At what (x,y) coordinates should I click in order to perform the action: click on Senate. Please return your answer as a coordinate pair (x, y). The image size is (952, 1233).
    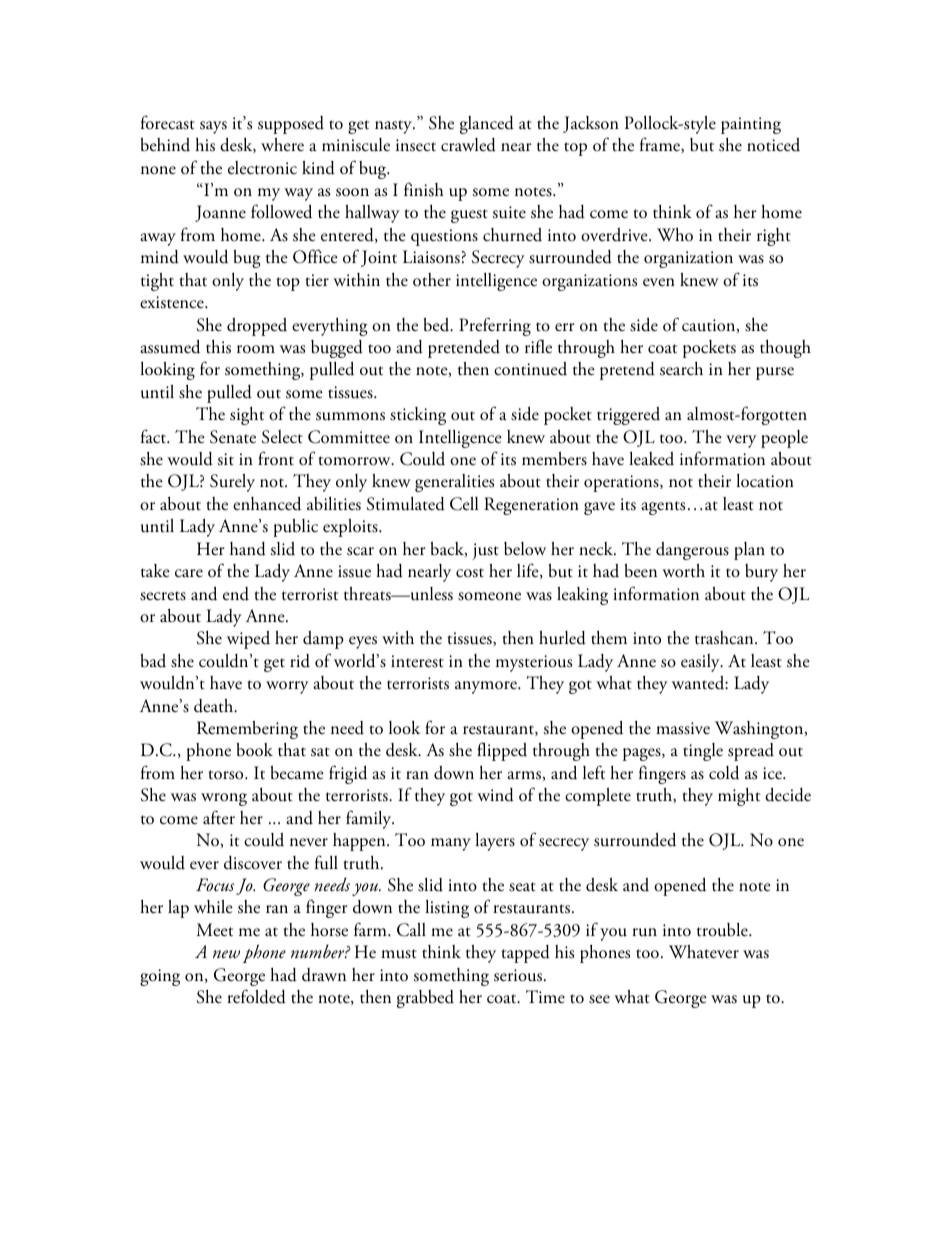
    Looking at the image, I should click on (233, 437).
